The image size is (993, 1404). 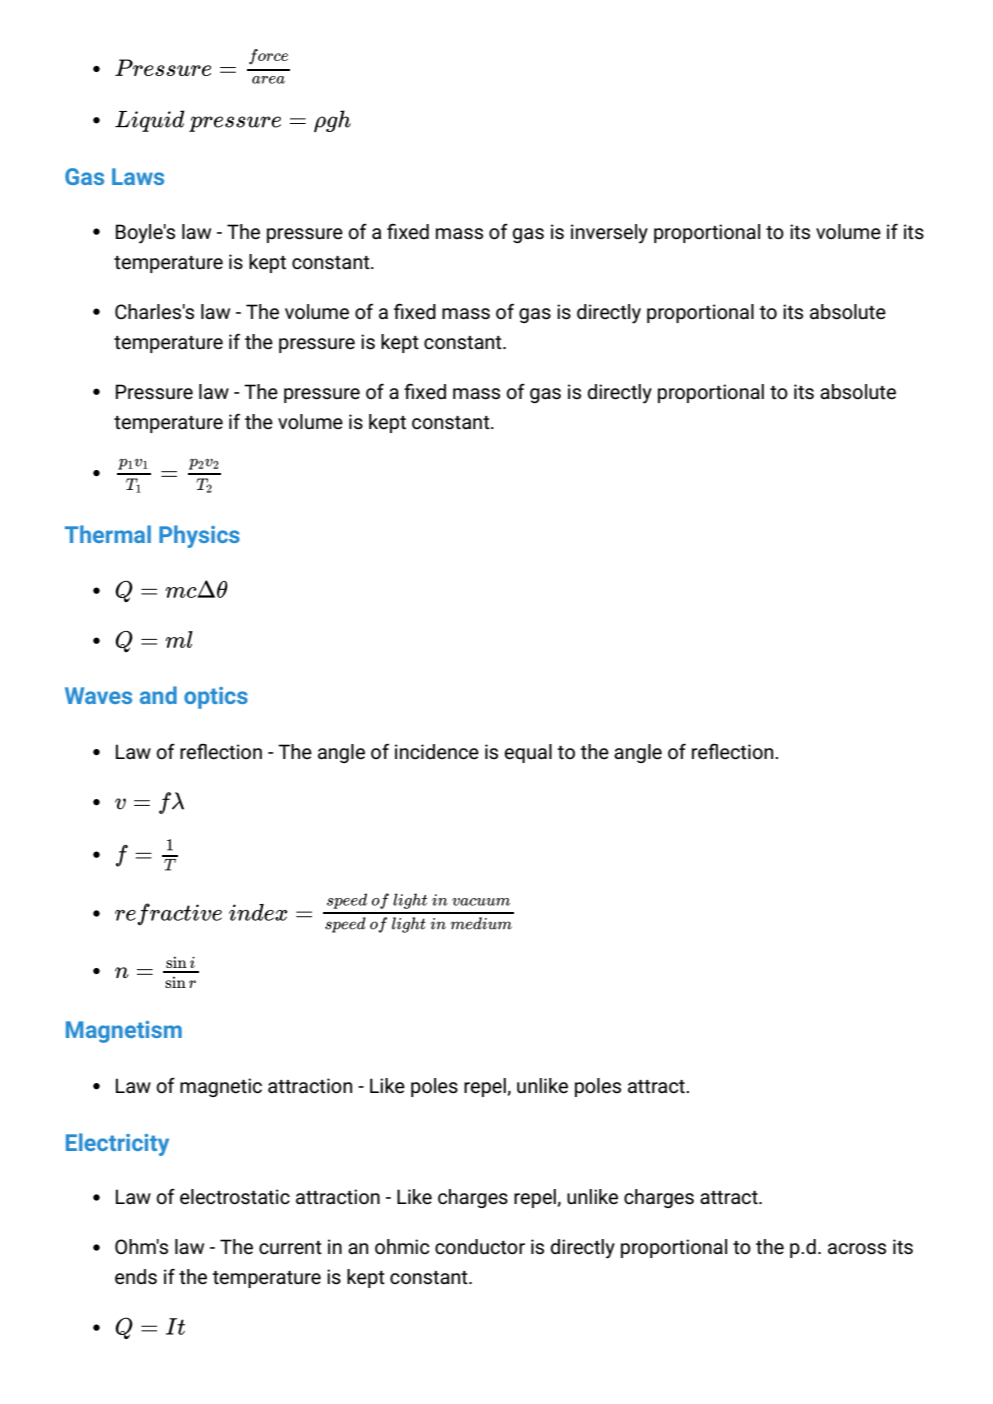 What do you see at coordinates (528, 753) in the document?
I see `equal` at bounding box center [528, 753].
